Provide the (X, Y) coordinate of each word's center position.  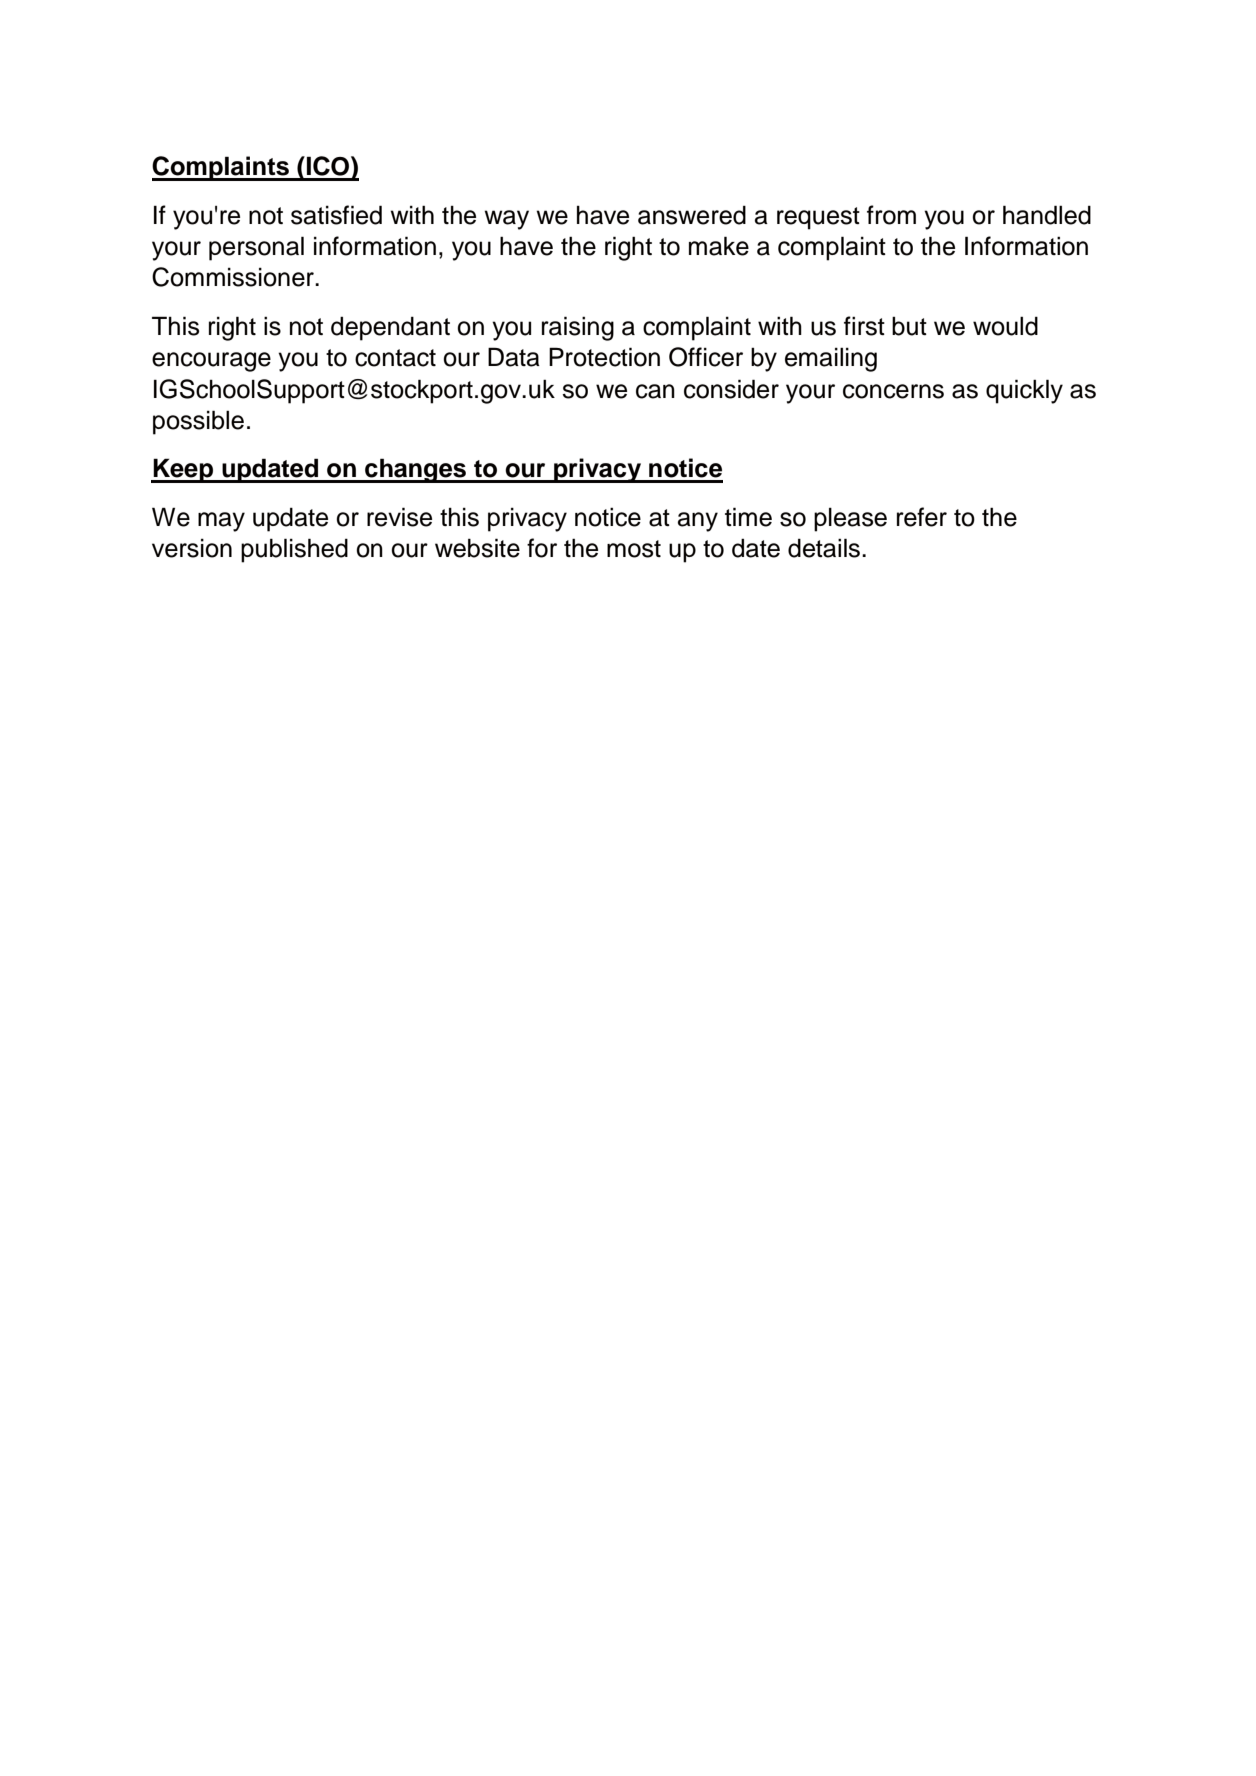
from (891, 215)
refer (922, 517)
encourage (211, 362)
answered (692, 215)
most (634, 549)
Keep (184, 470)
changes (415, 470)
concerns (893, 391)
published (294, 550)
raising (578, 328)
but (909, 326)
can (655, 391)
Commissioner (234, 277)
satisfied (336, 215)
